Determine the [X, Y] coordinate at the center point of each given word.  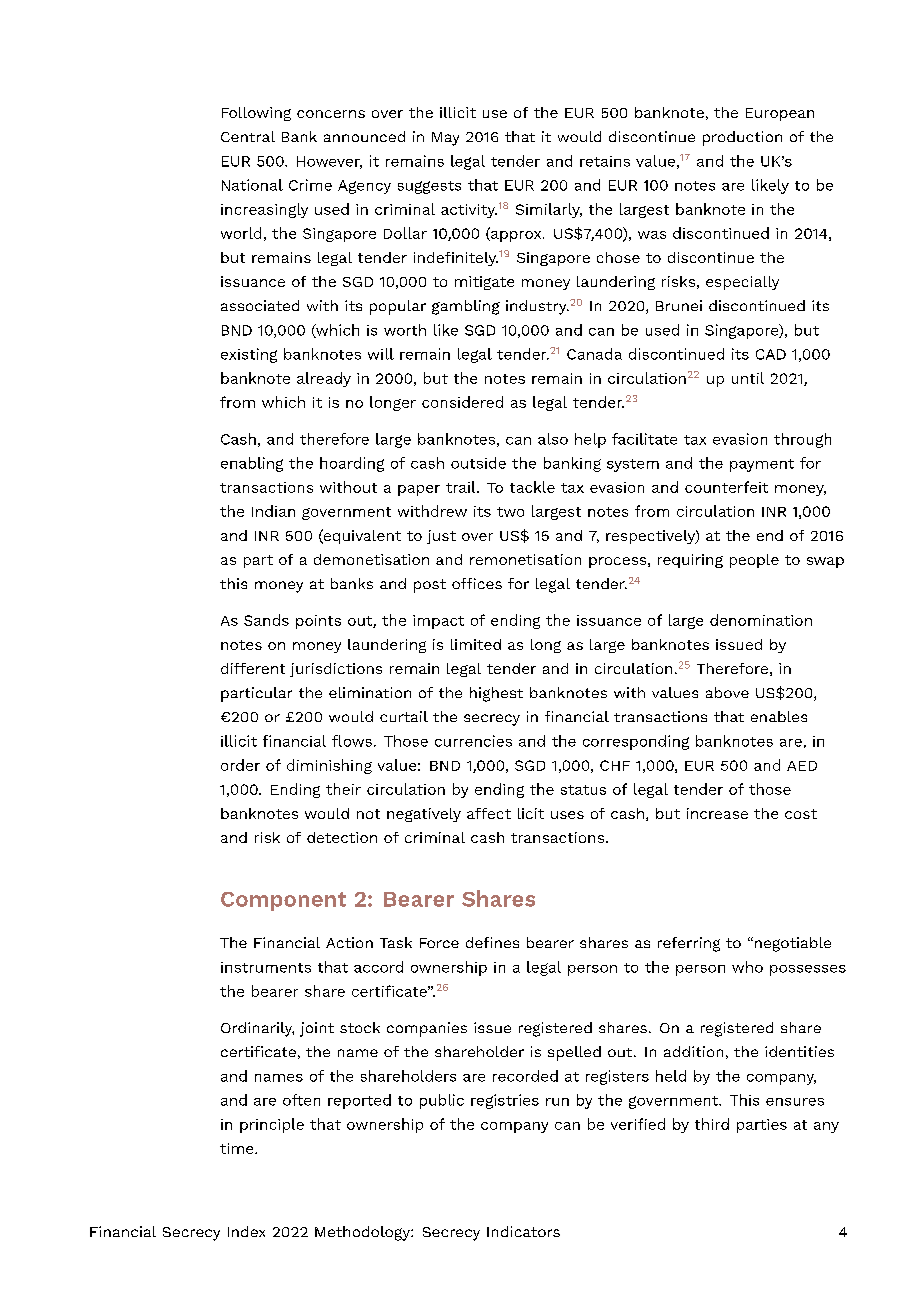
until [748, 378]
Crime [310, 185]
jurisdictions [336, 670]
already [324, 379]
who [747, 967]
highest [496, 694]
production [742, 138]
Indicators [523, 1231]
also [553, 439]
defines [492, 942]
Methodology [363, 1233]
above [727, 692]
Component [283, 901]
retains [605, 161]
